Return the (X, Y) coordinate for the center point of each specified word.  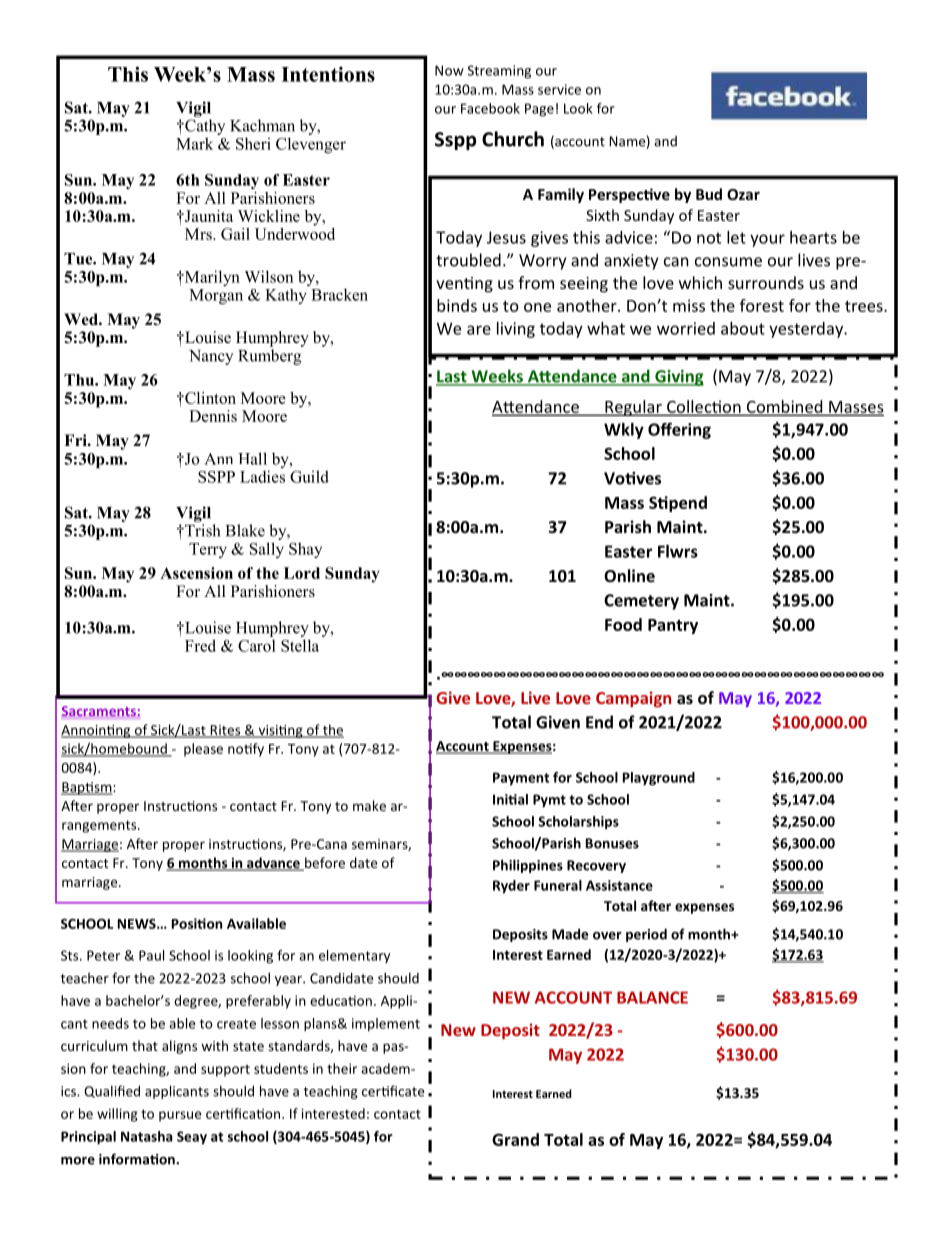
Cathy (204, 127)
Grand (515, 1139)
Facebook (490, 108)
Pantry (673, 626)
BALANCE (652, 997)
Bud (709, 194)
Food (623, 624)
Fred (200, 645)
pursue (180, 1116)
